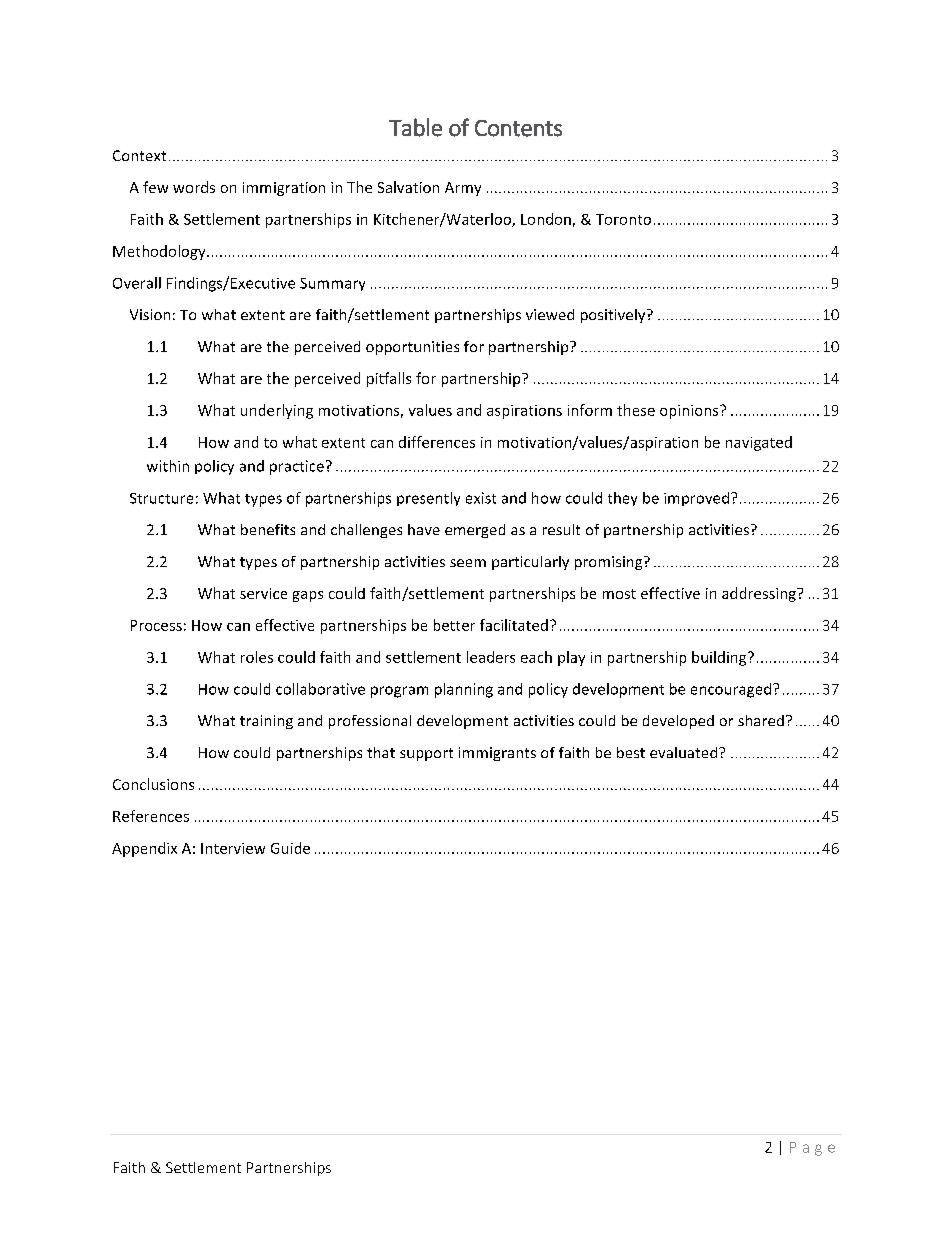 The height and width of the document is (1233, 952). I want to click on support, so click(426, 754).
